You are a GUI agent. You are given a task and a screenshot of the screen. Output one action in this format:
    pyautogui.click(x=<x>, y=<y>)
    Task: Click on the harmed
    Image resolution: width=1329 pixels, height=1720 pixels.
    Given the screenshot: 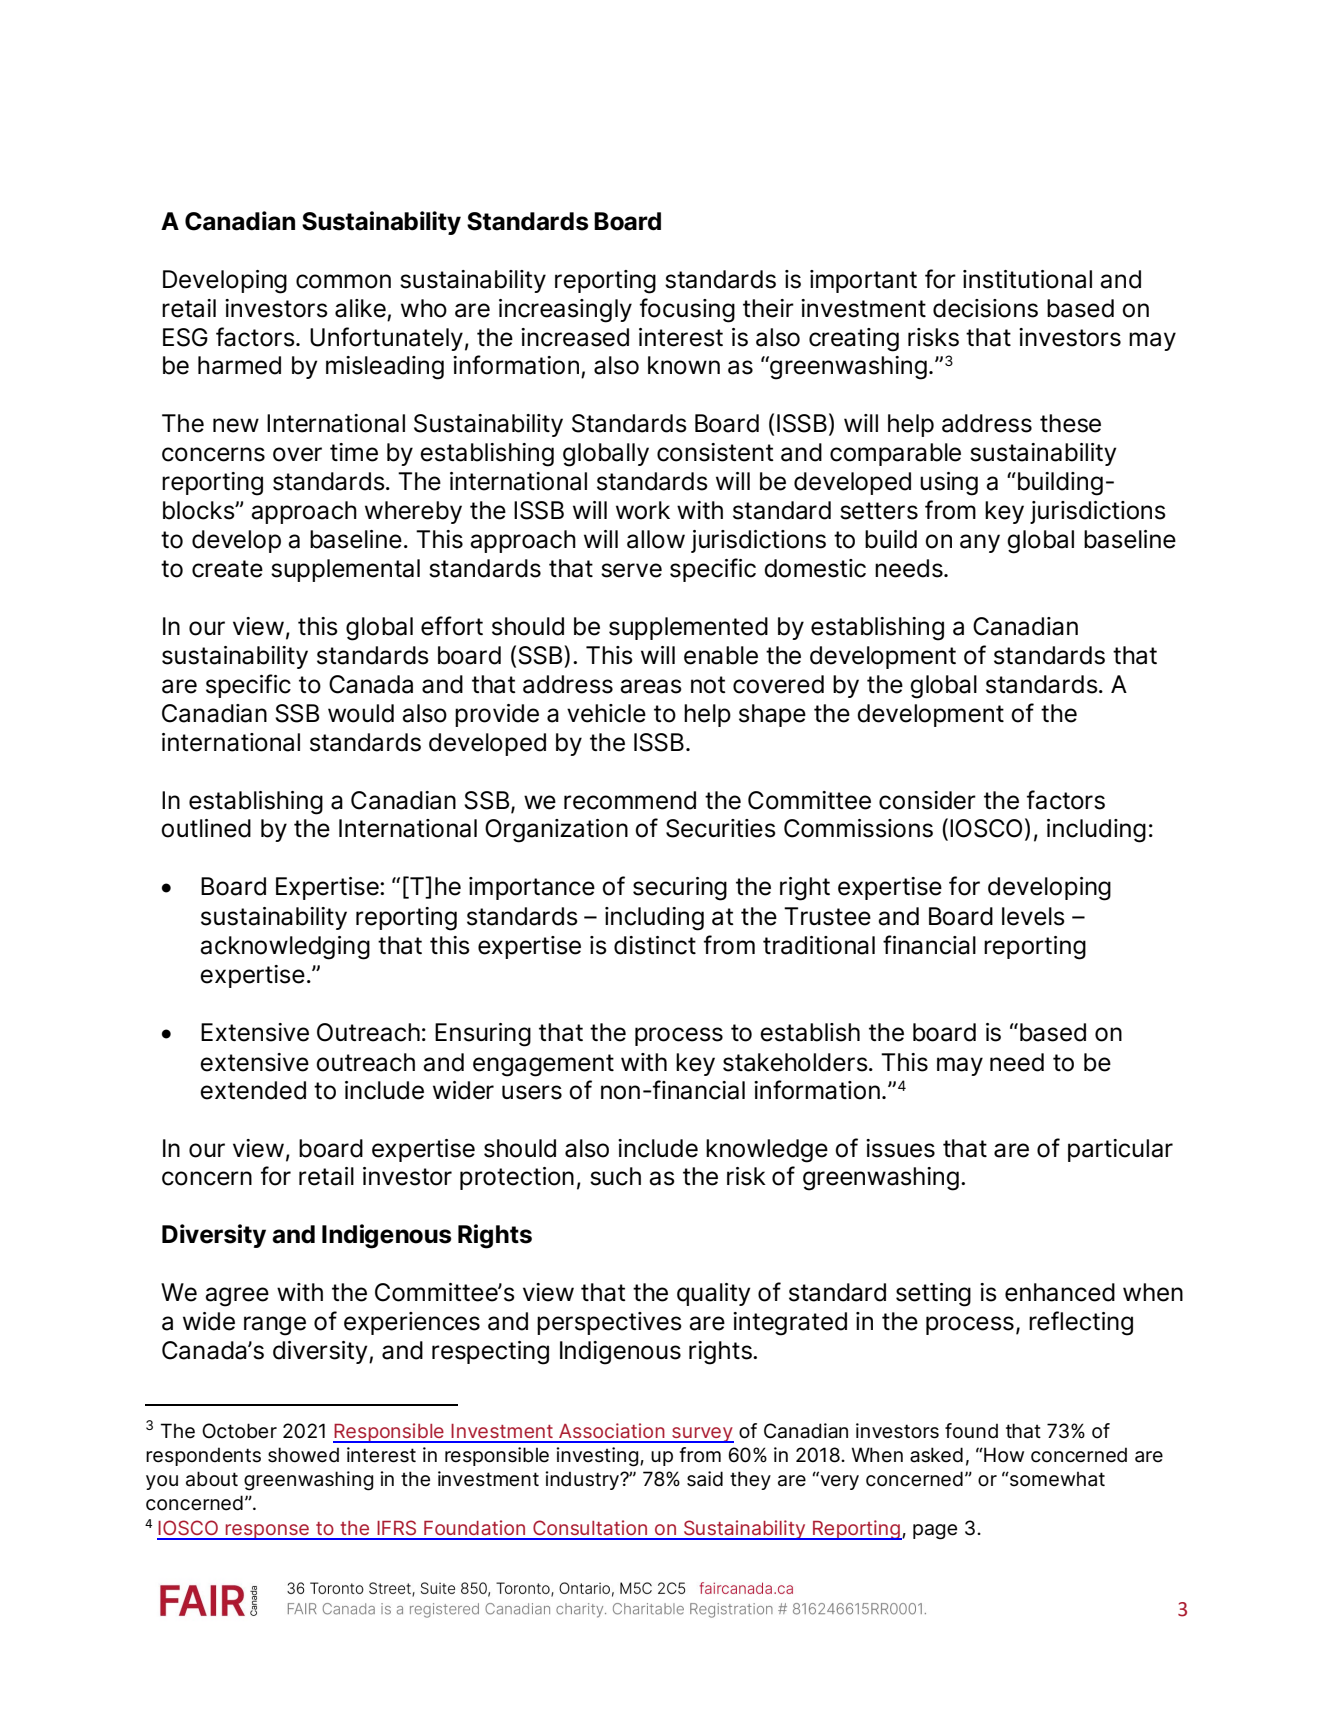 What is the action you would take?
    pyautogui.click(x=239, y=365)
